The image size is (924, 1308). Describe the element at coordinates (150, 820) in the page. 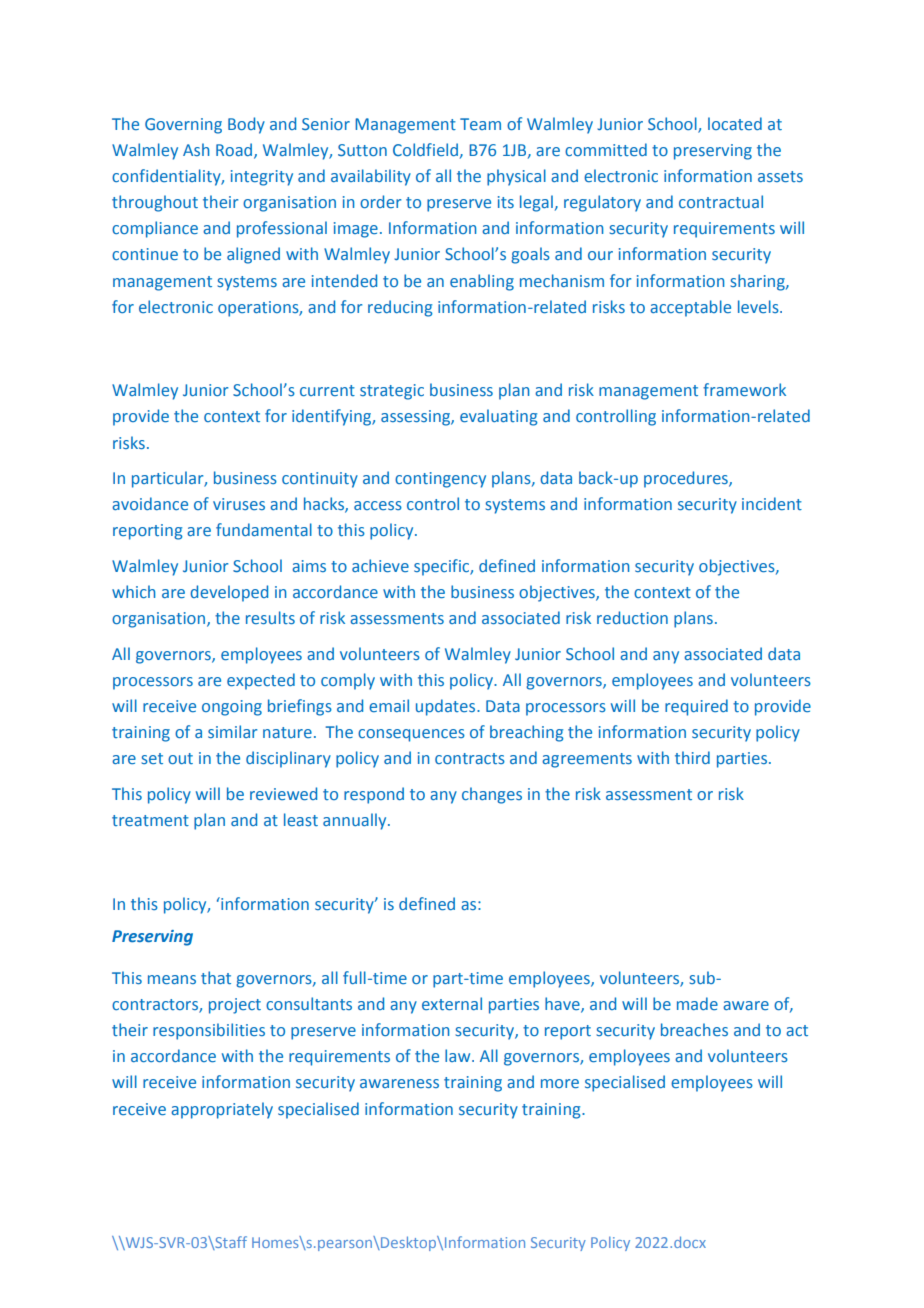

I see `treatment` at that location.
